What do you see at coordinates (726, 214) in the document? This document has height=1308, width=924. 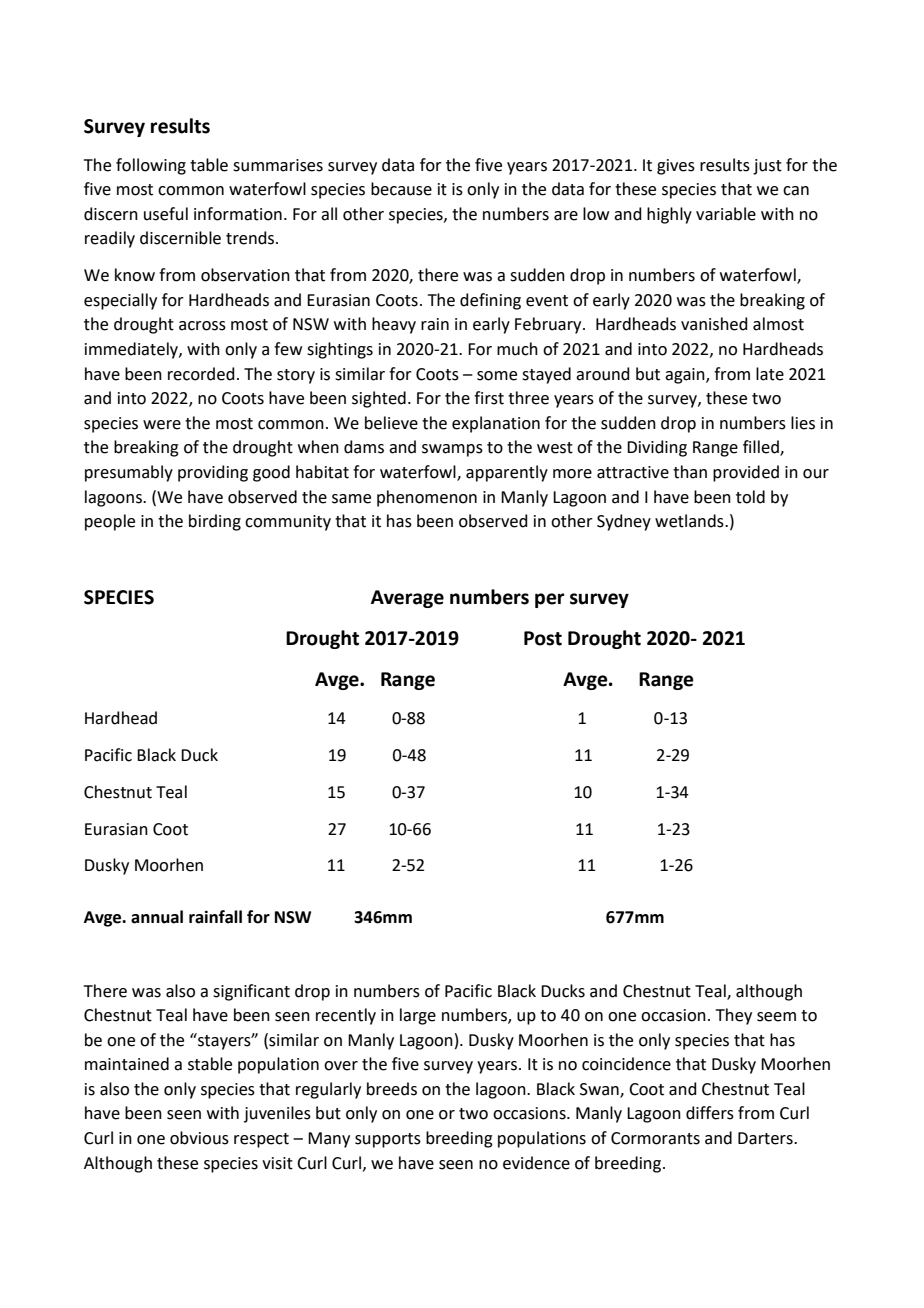 I see `variable` at bounding box center [726, 214].
